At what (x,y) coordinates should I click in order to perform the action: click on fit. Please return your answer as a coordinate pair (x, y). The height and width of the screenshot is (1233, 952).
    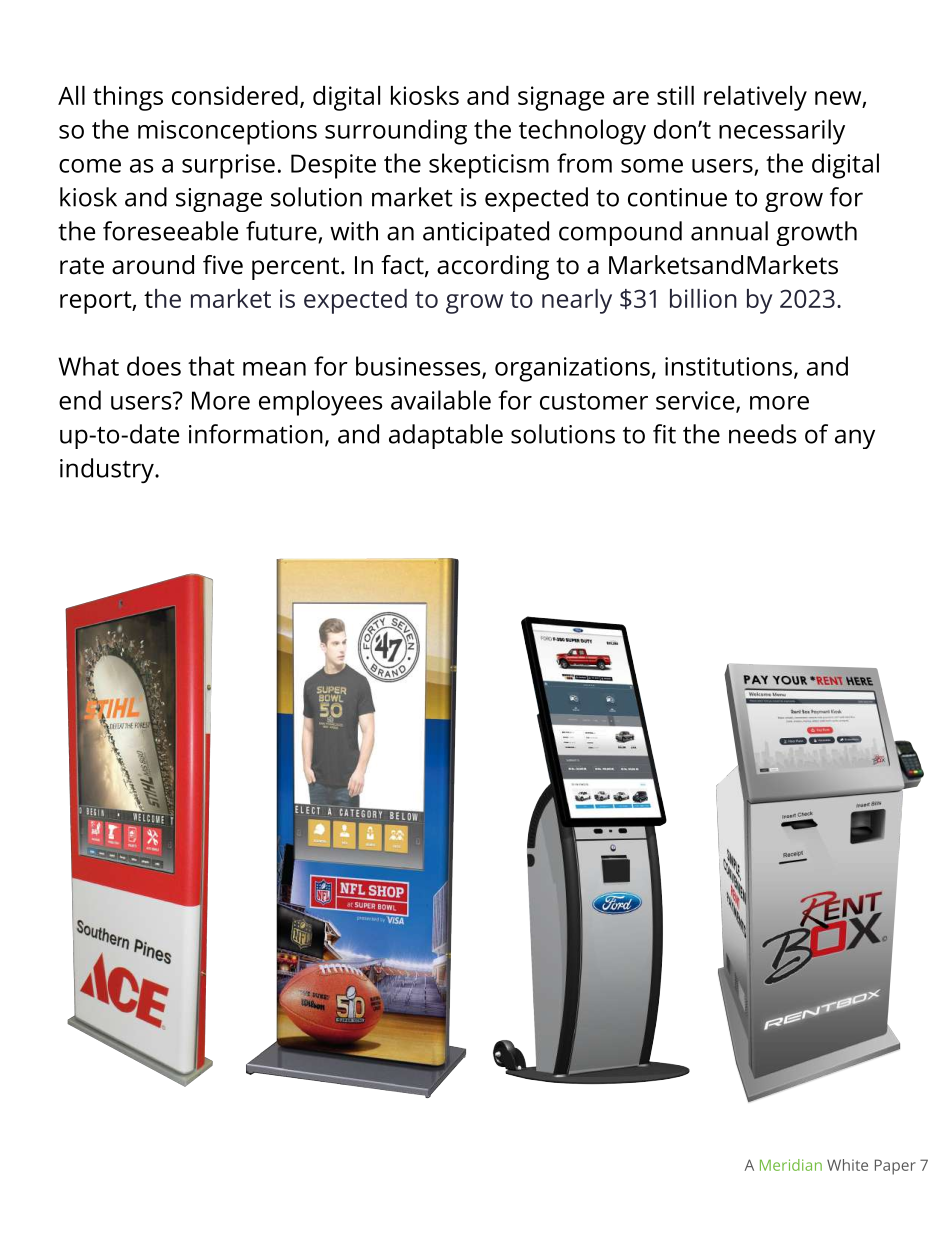
    Looking at the image, I should click on (664, 434).
